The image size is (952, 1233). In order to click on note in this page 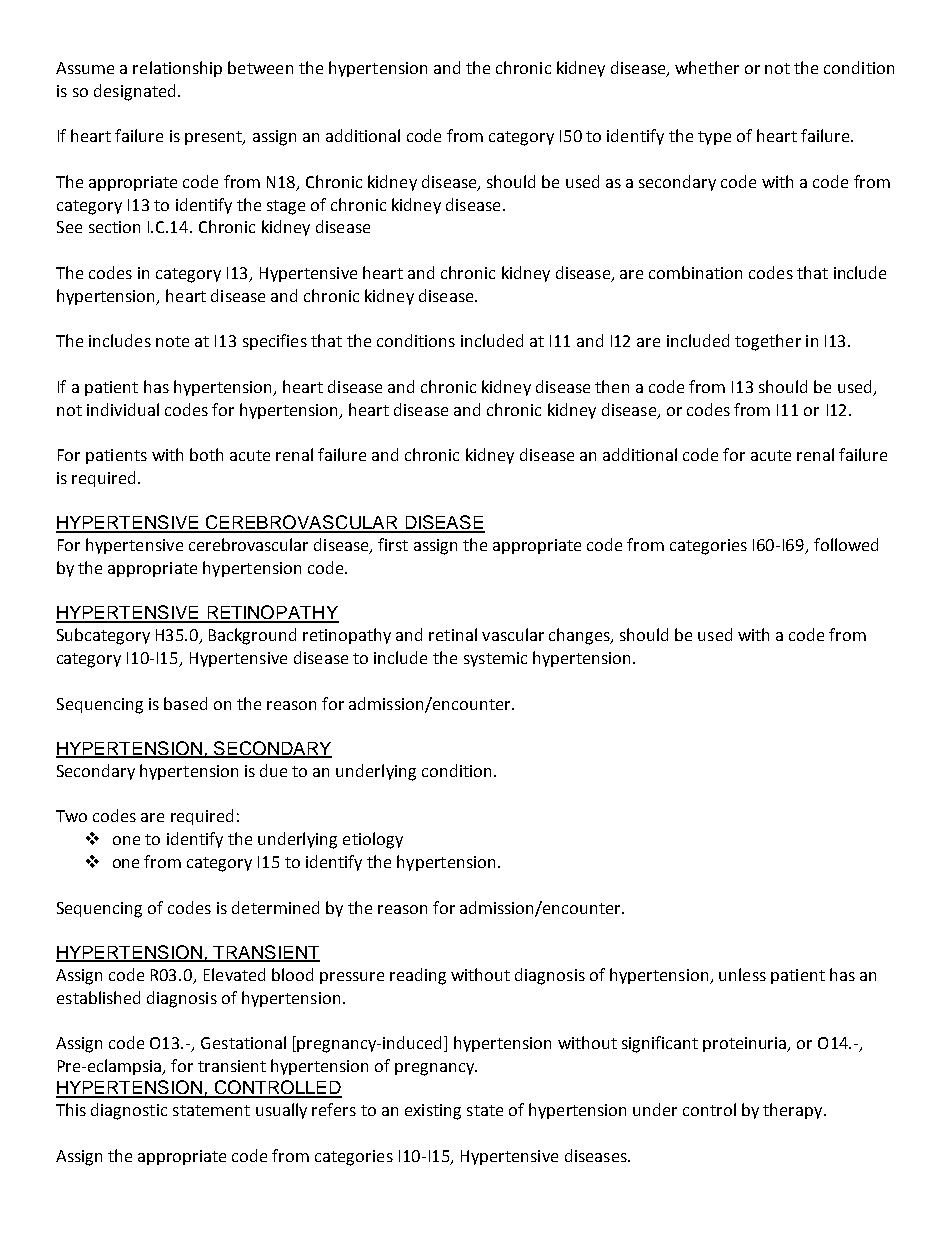, I will do `click(172, 341)`.
